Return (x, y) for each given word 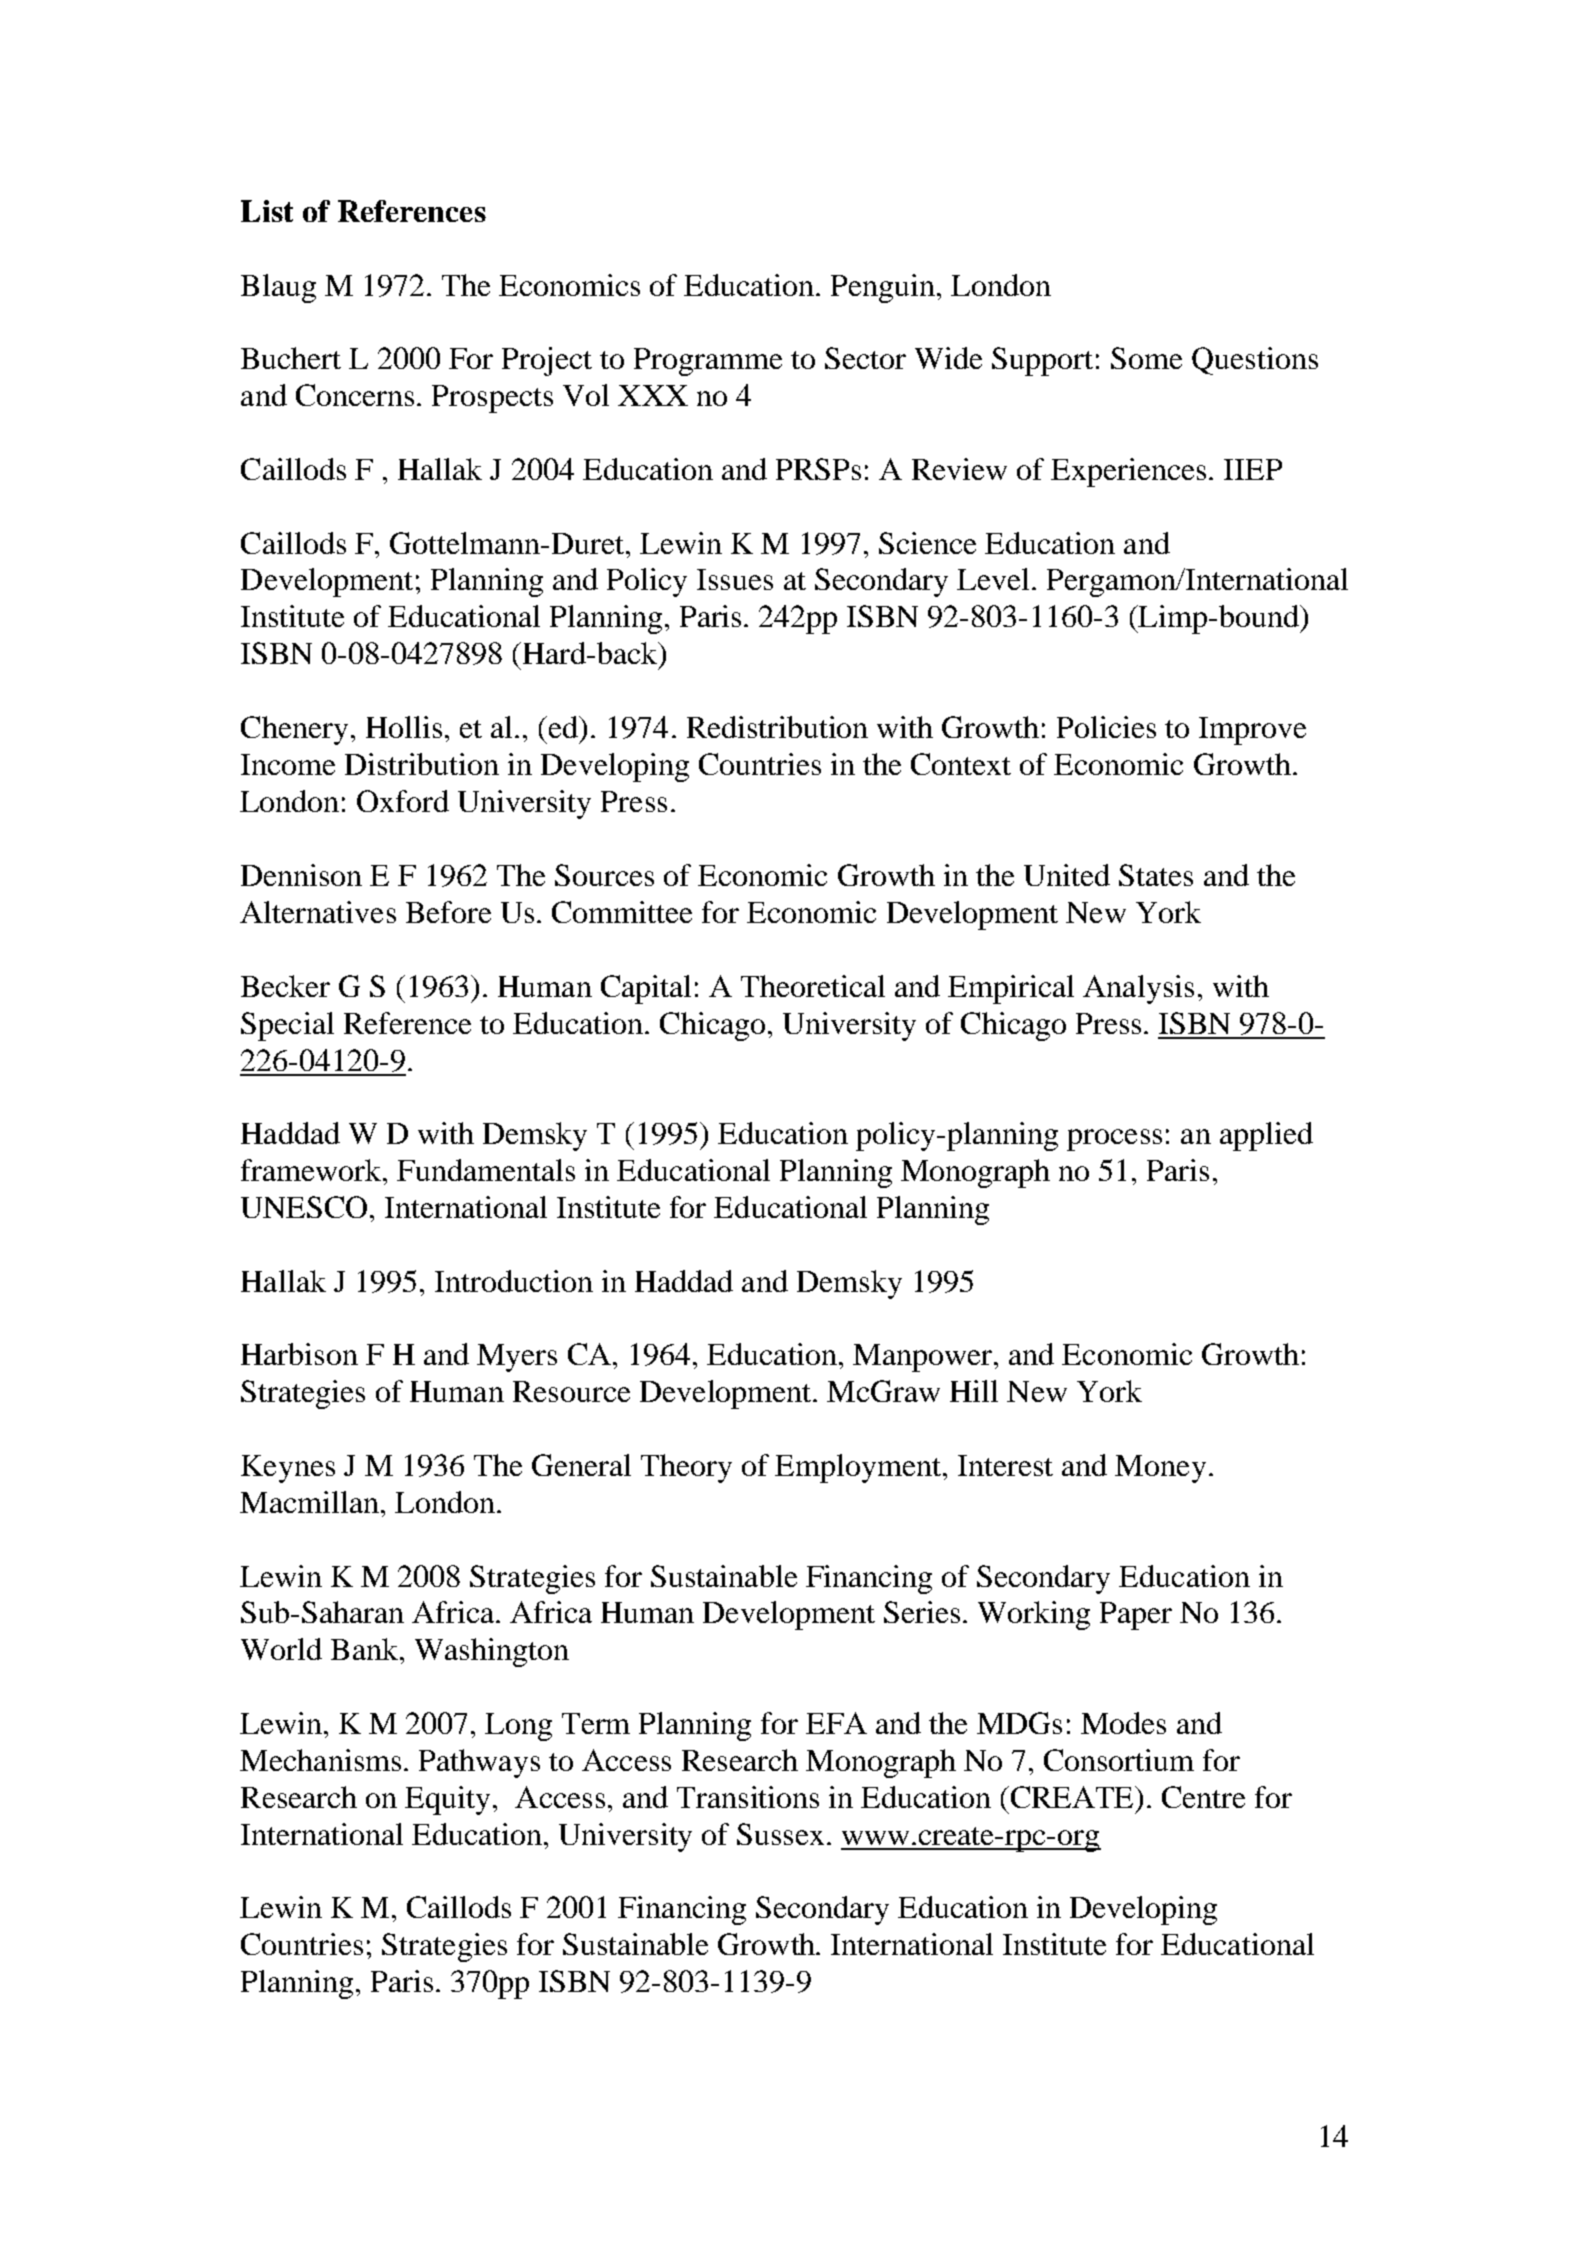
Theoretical (813, 986)
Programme (708, 362)
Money (1160, 1469)
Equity (447, 1800)
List (267, 211)
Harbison (299, 1354)
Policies (1106, 727)
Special (287, 1026)
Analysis (1138, 989)
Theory (686, 1468)
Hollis (404, 727)
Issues (735, 579)
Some (1146, 358)
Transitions (748, 1797)
